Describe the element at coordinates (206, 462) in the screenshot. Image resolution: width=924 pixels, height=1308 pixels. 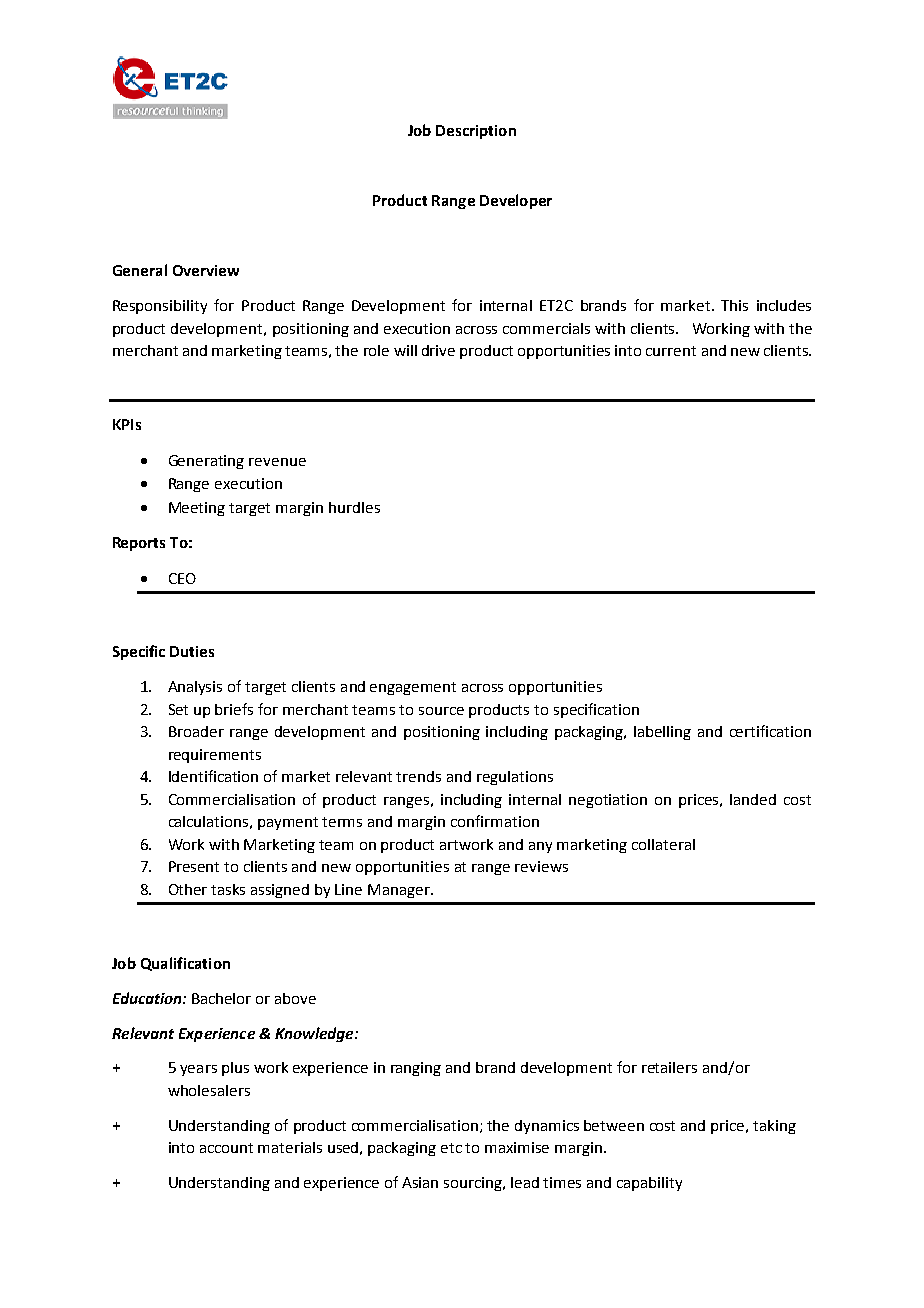
I see `Generating` at that location.
